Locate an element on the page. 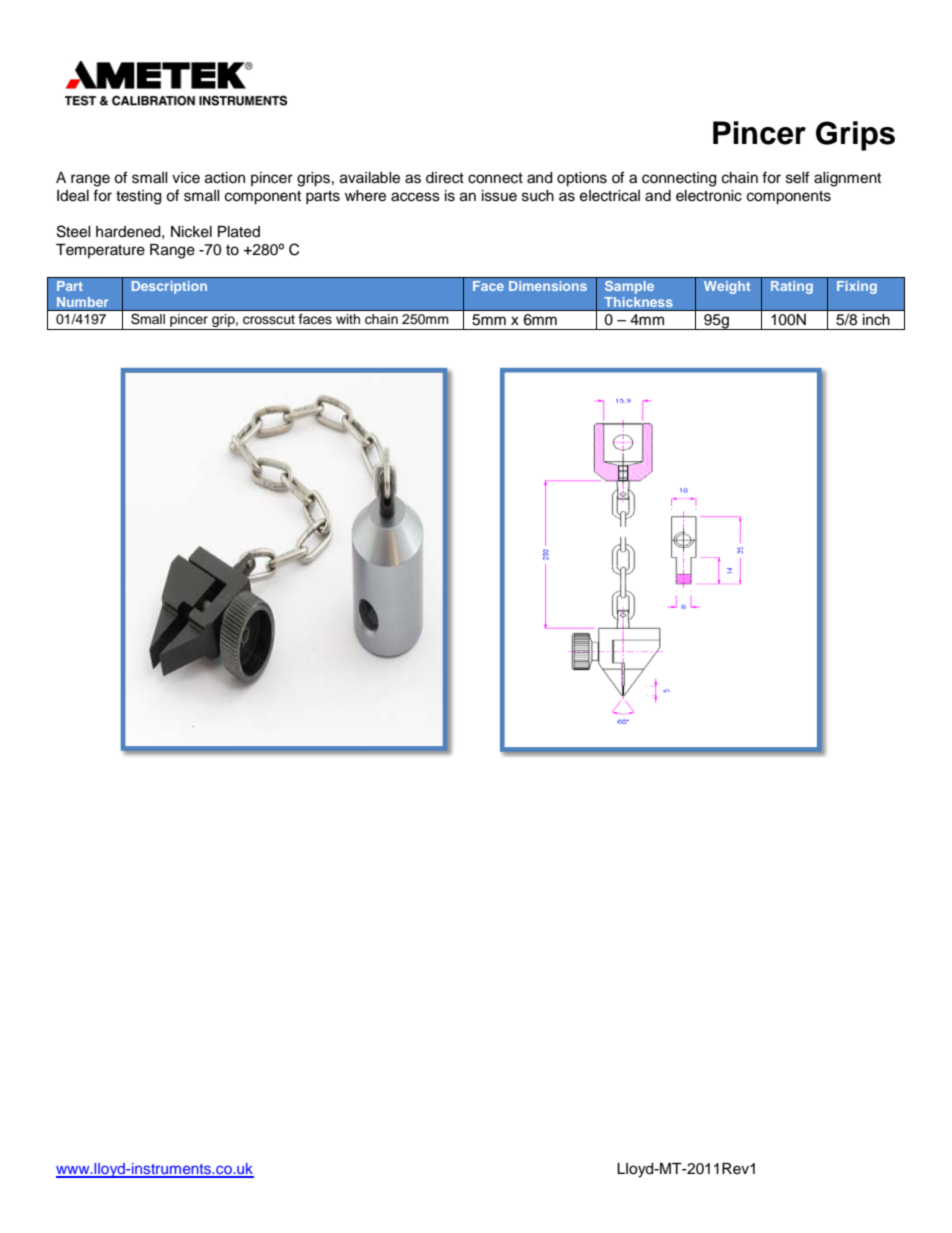 This page has height=1233, width=952. Temperature is located at coordinates (100, 251).
